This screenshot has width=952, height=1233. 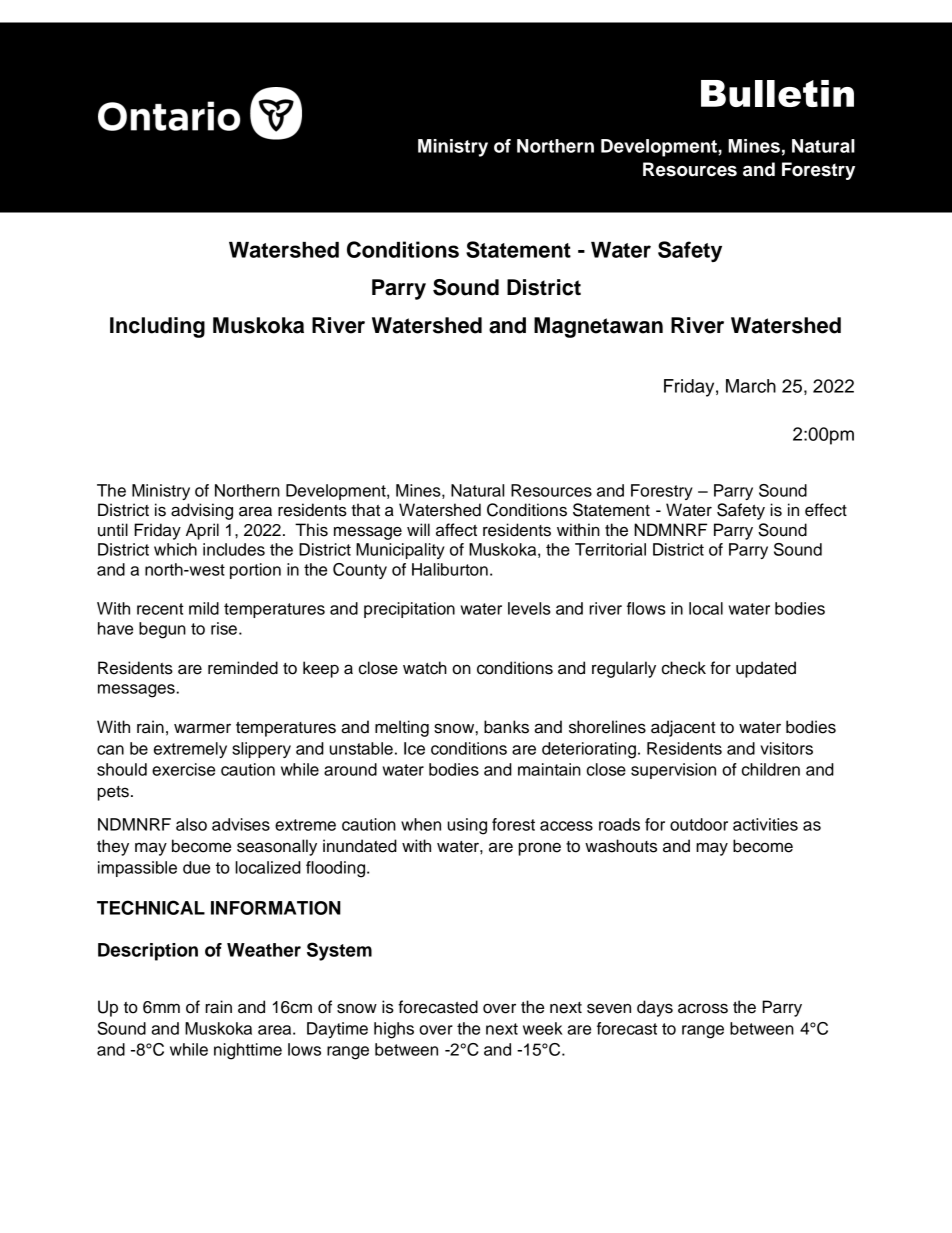 I want to click on Bulletin, so click(x=777, y=93).
